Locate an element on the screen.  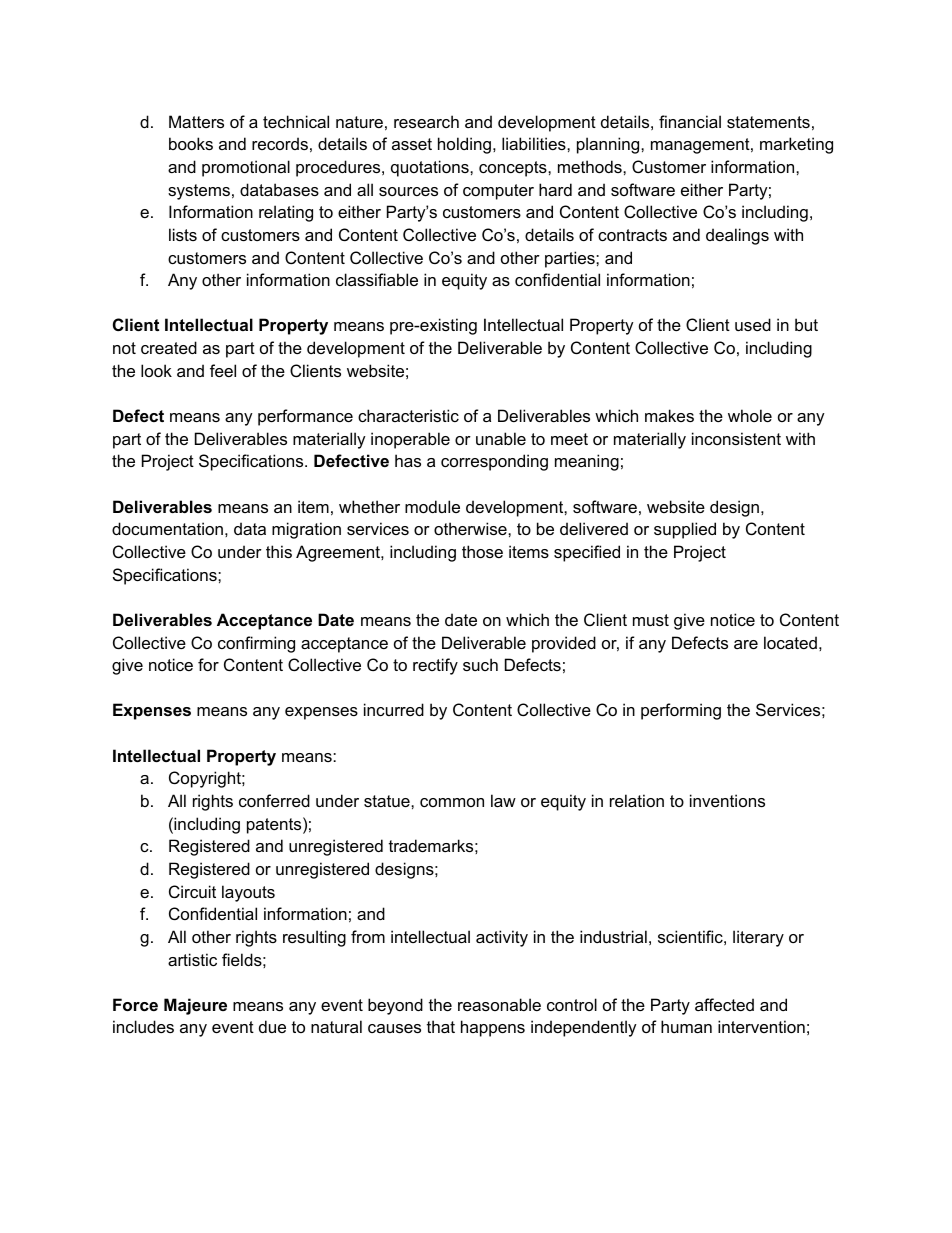
performance is located at coordinates (305, 417).
